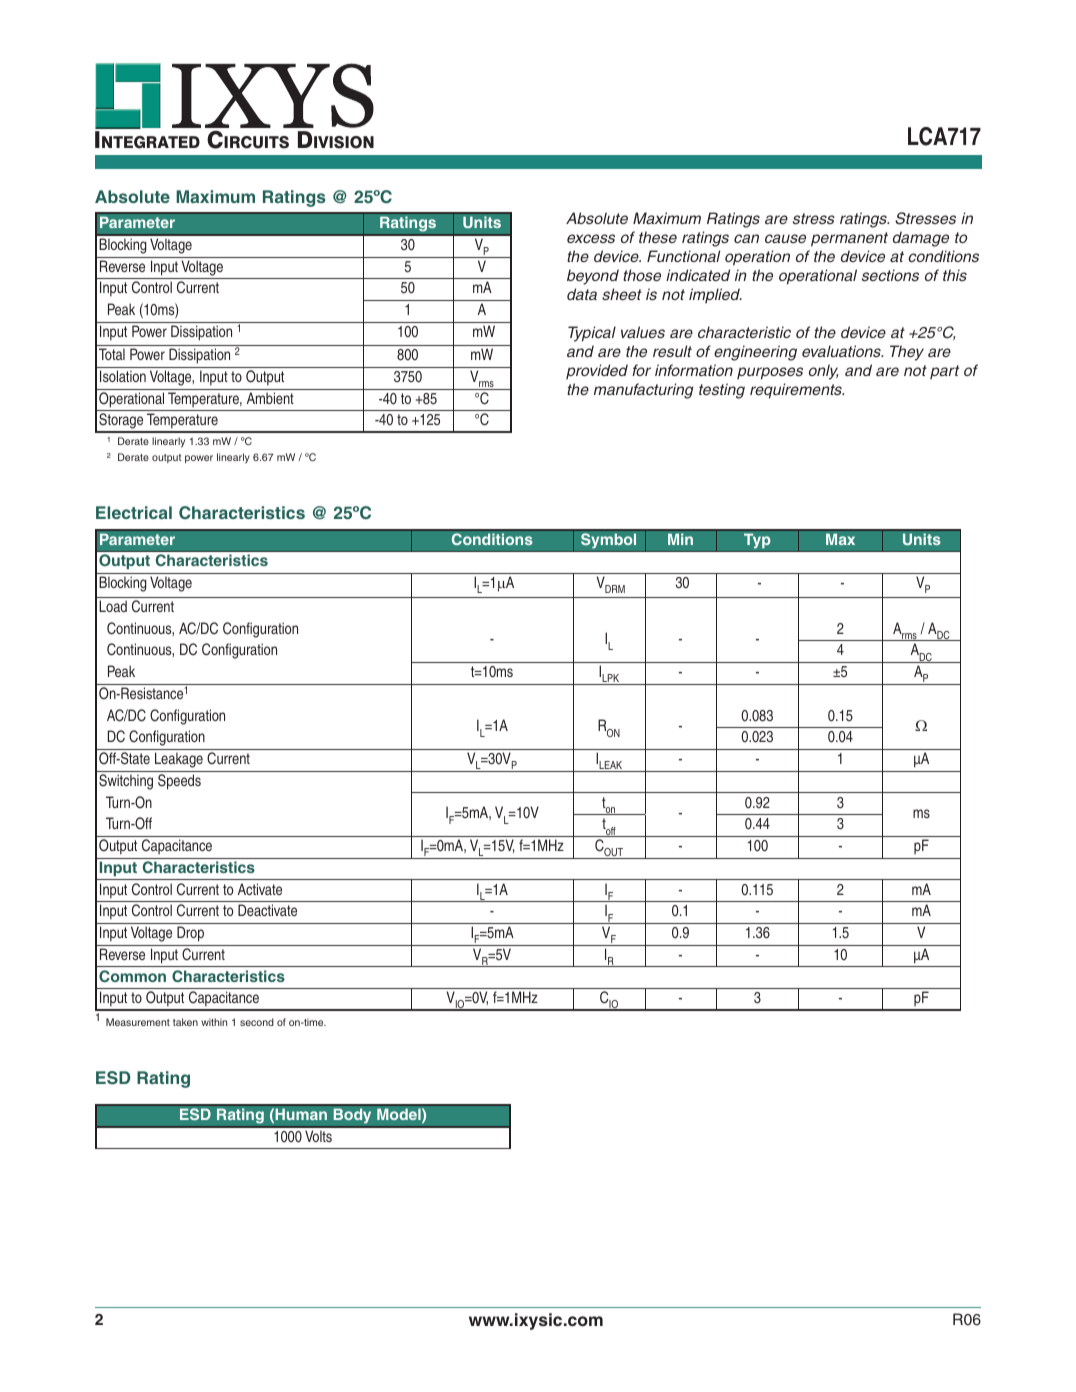 The height and width of the page is (1392, 1076). I want to click on taken, so click(185, 1022).
